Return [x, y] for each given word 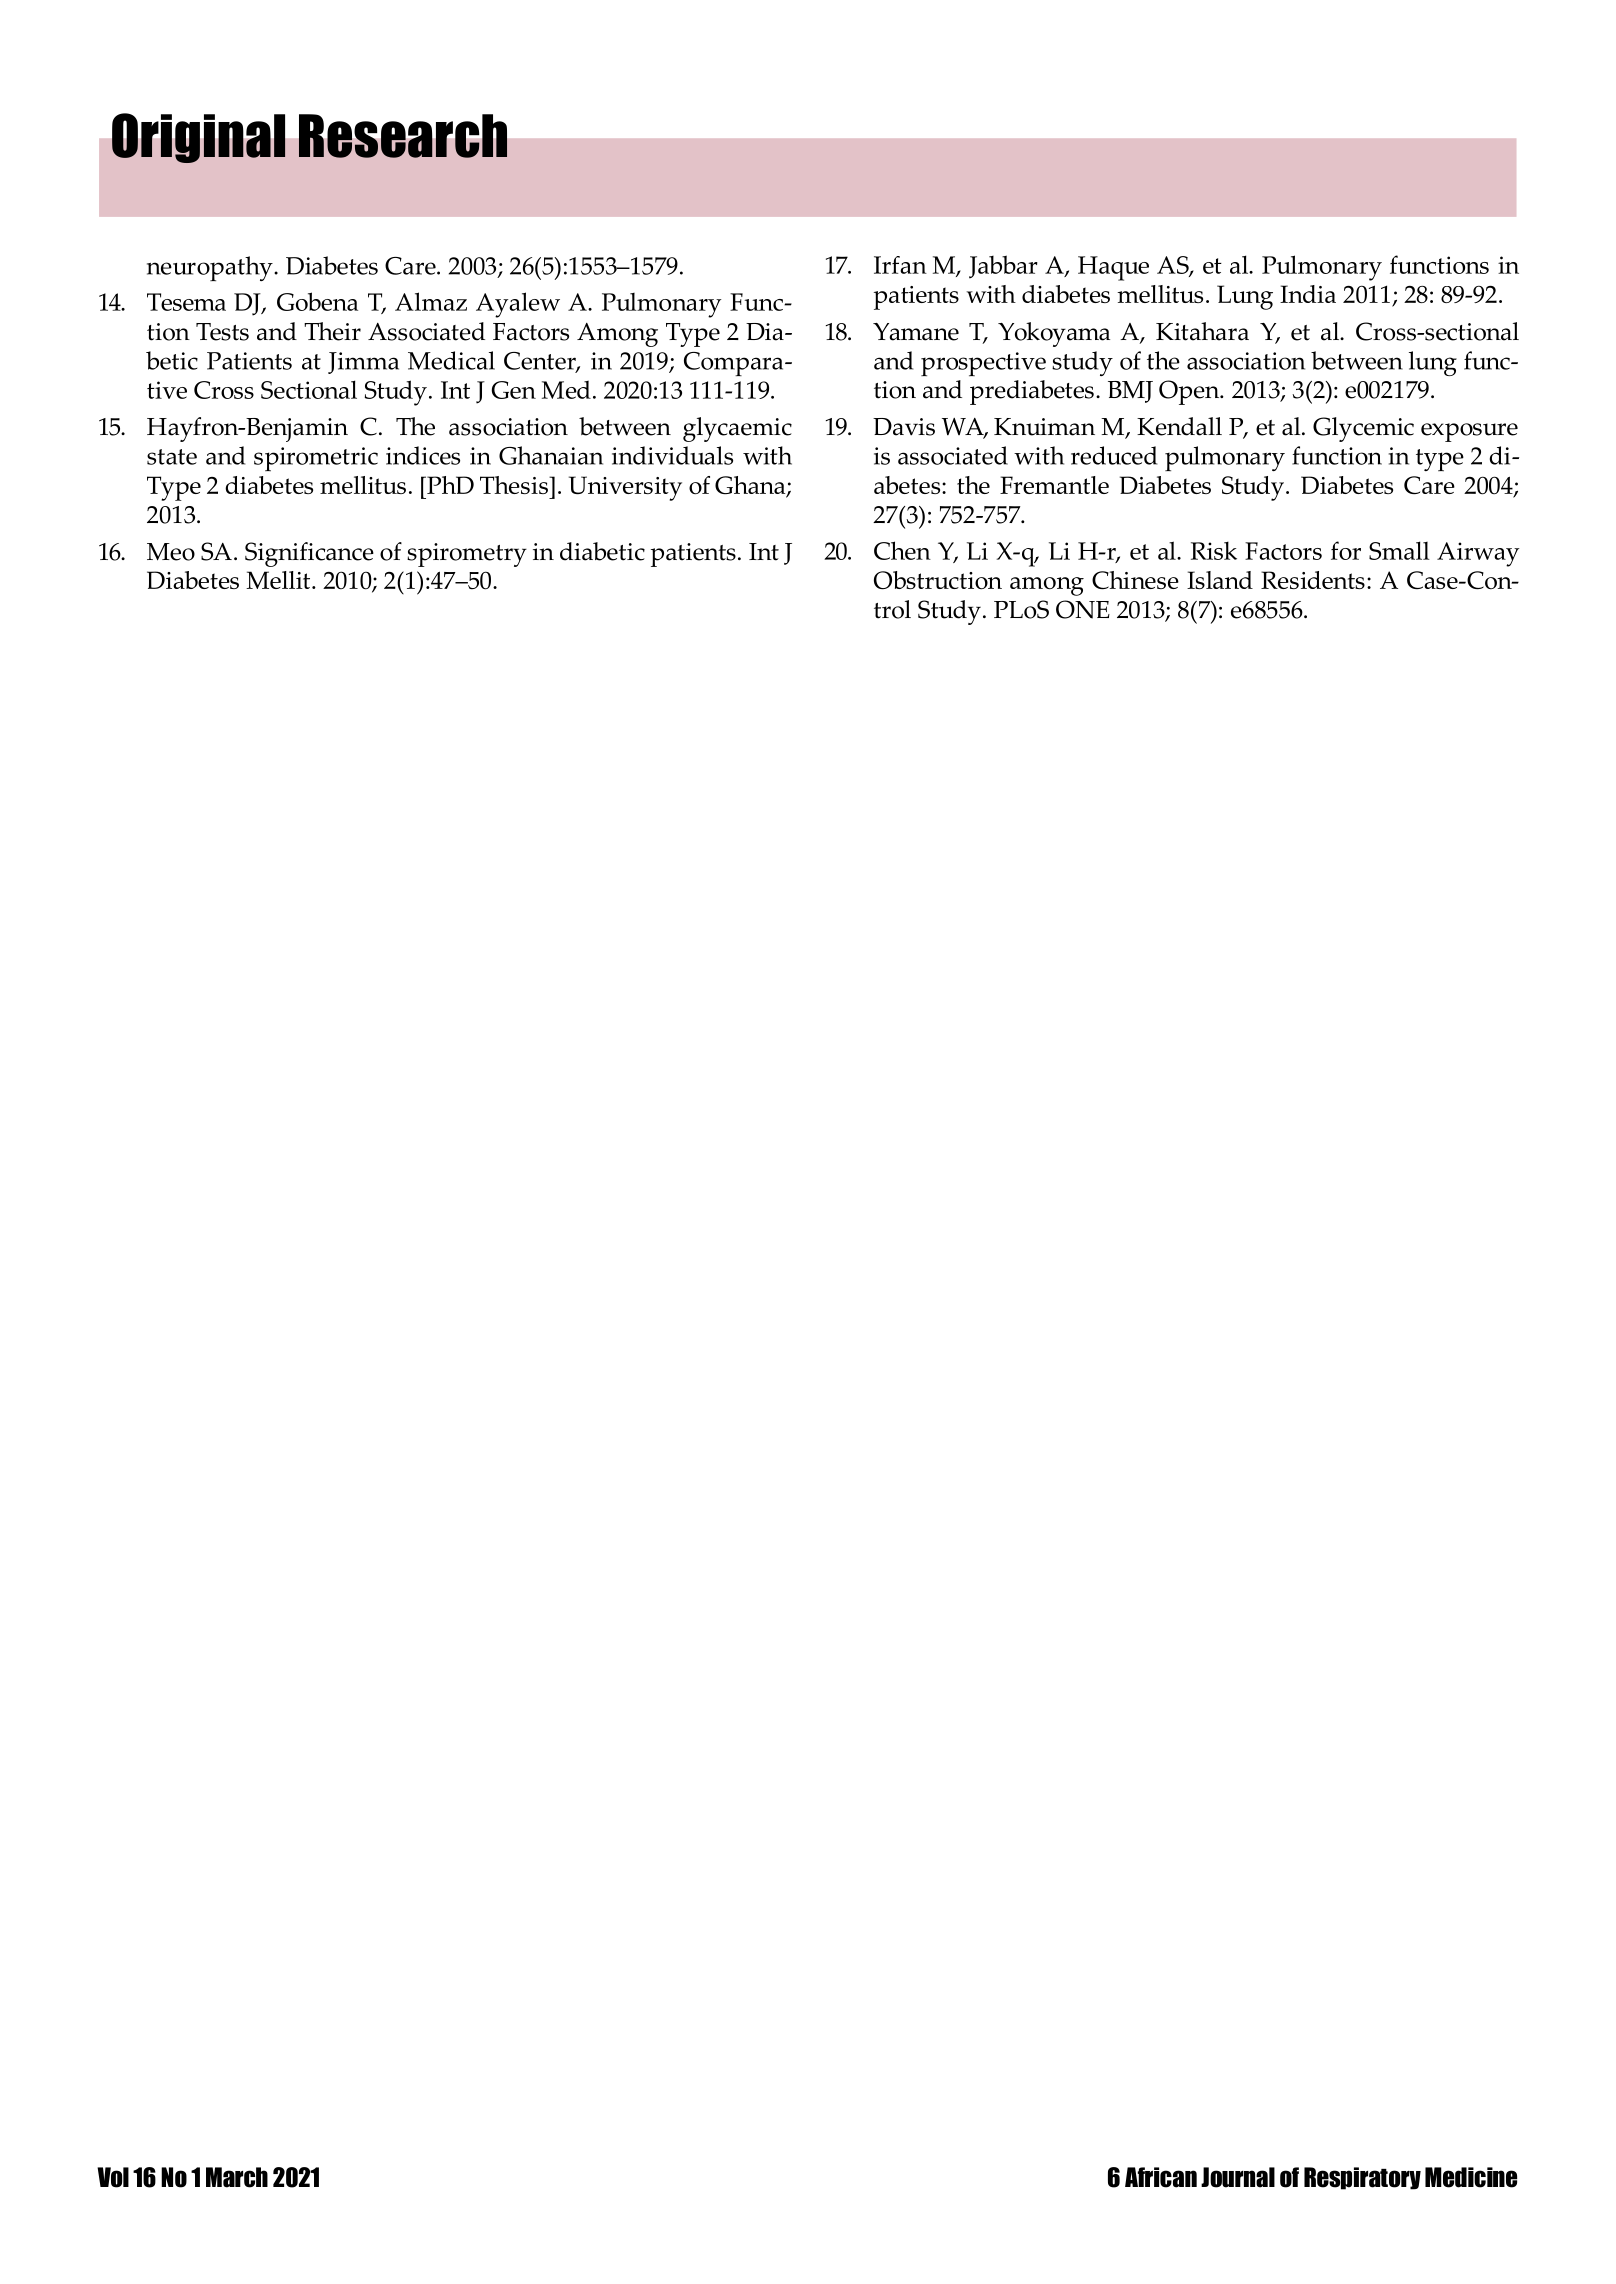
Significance [309, 554]
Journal [1238, 2177]
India [1308, 294]
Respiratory [1362, 2178]
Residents [1313, 580]
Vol [113, 2177]
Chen [902, 550]
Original [199, 138]
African [1161, 2177]
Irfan [900, 265]
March [237, 2177]
